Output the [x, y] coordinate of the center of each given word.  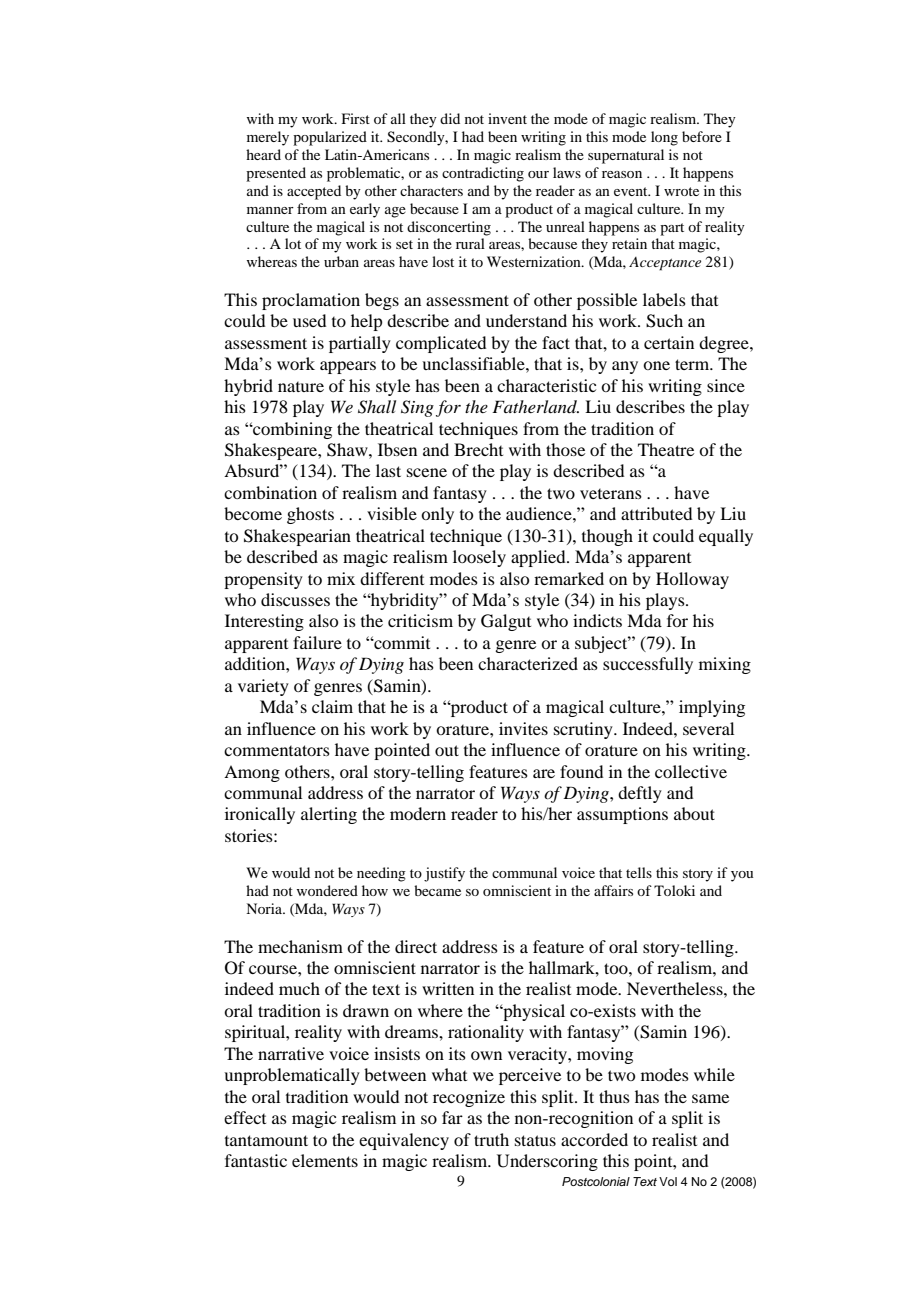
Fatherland [535, 406]
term [693, 364]
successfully [648, 665]
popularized [330, 138]
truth [491, 1139]
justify [444, 874]
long [664, 138]
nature [301, 387]
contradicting [483, 174]
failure [317, 642]
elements [325, 1160]
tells [639, 872]
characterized [528, 663]
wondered [327, 890]
